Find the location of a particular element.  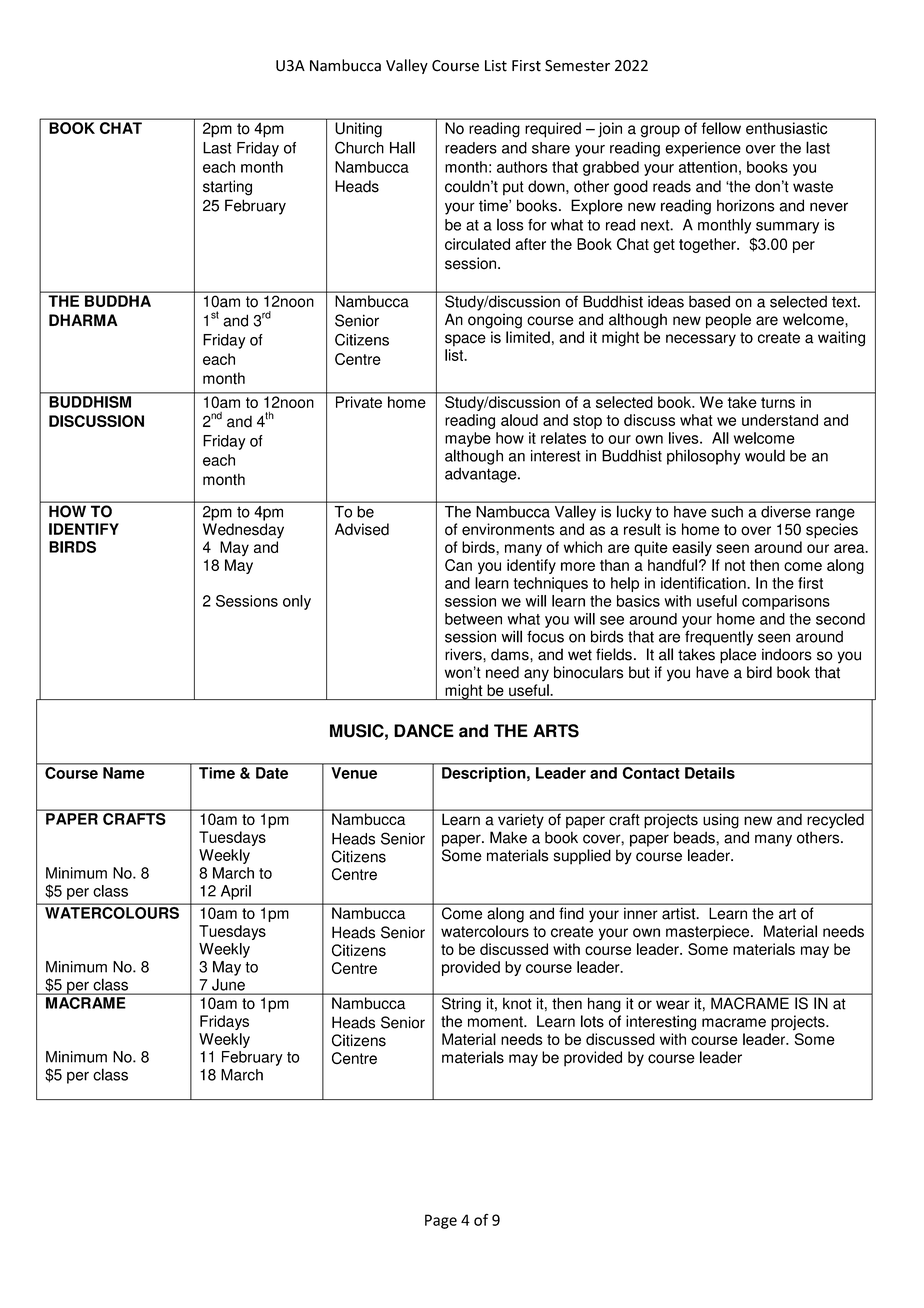

starting is located at coordinates (227, 188).
